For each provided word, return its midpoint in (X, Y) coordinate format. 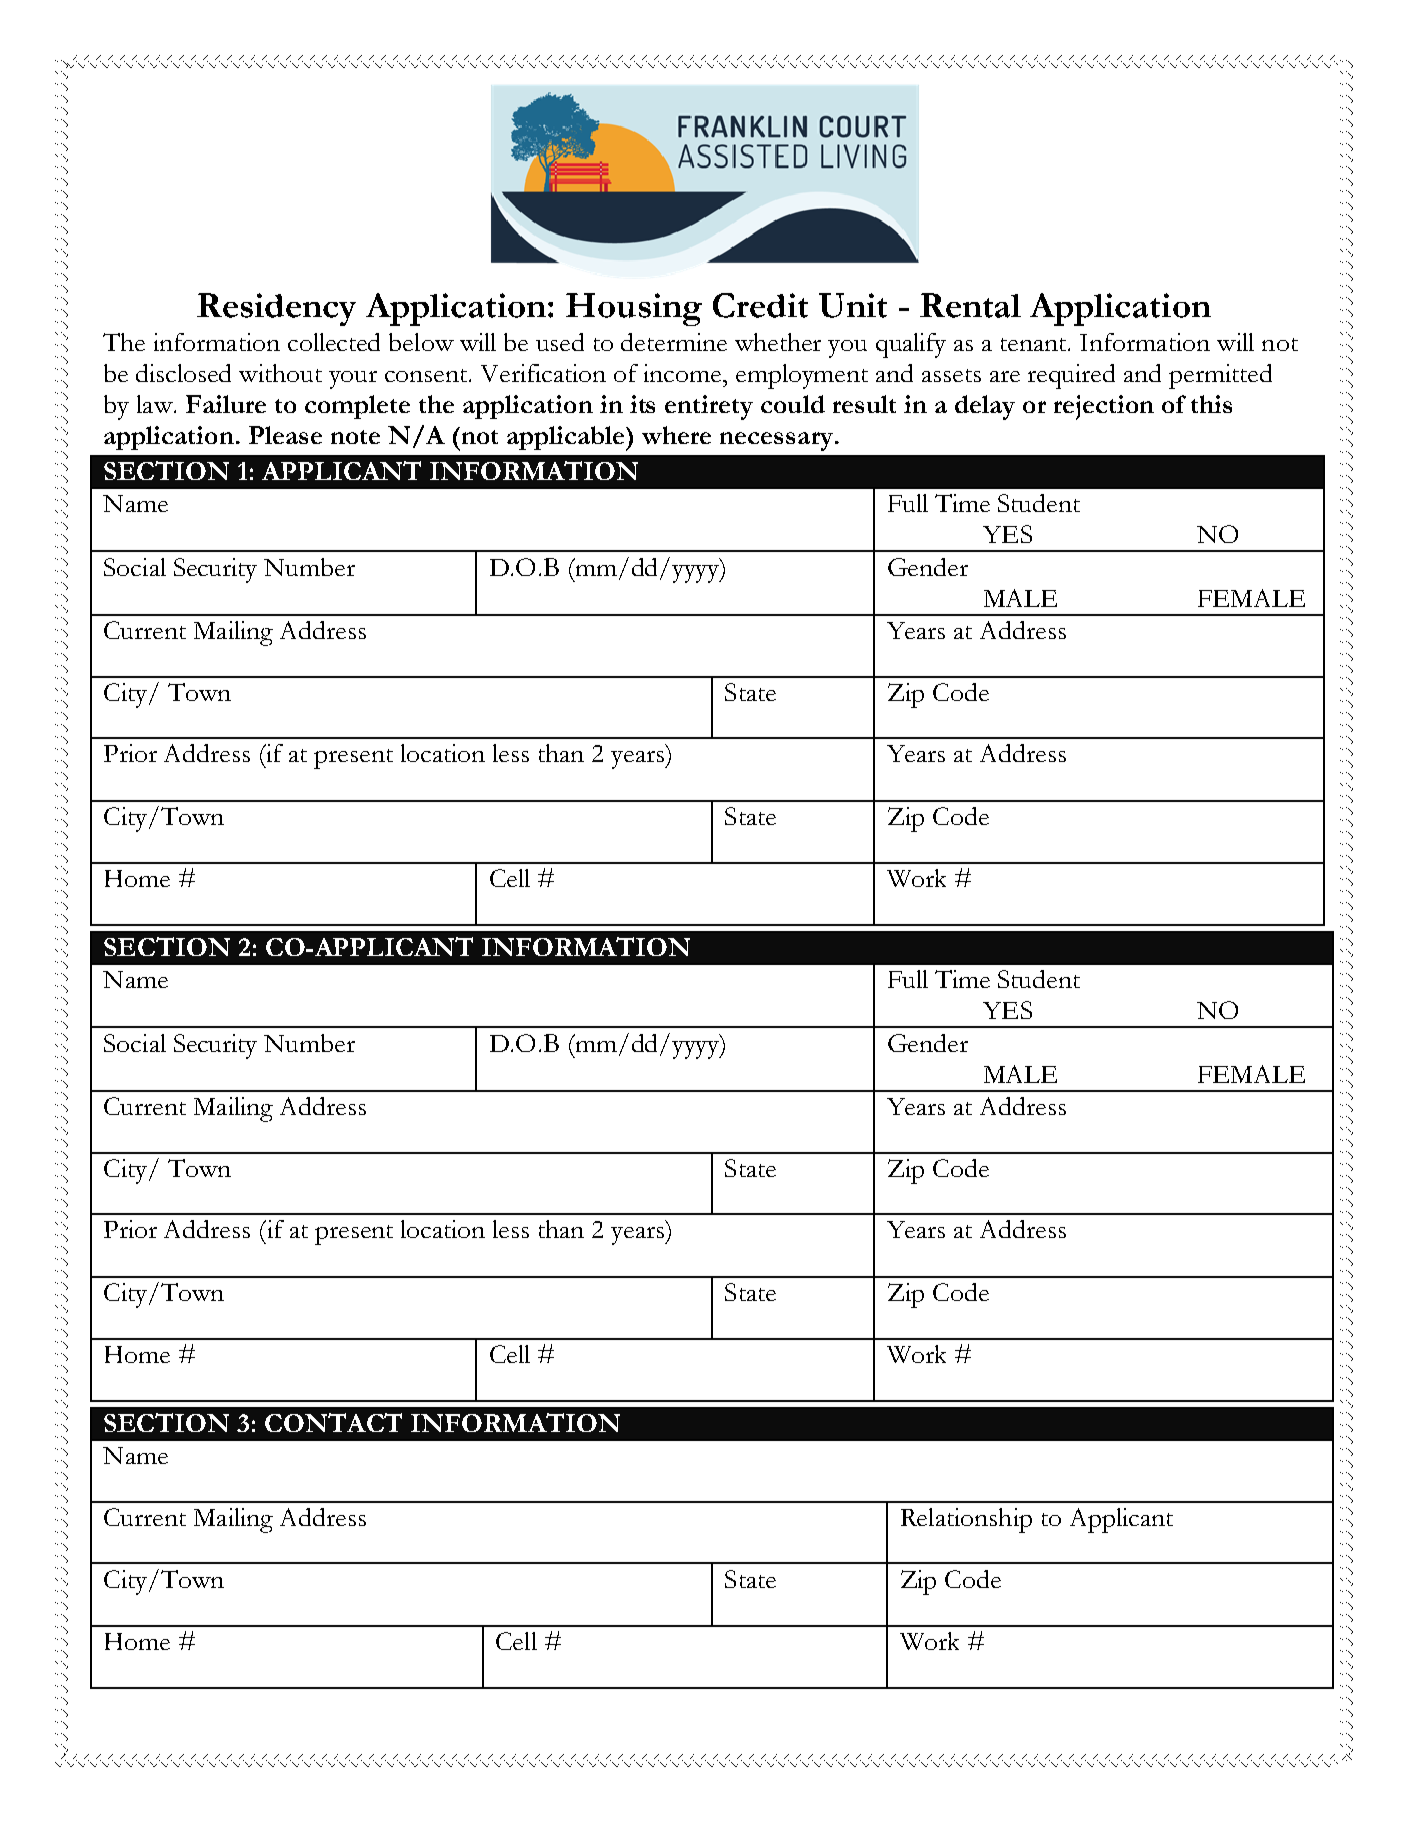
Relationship (966, 1520)
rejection (1104, 407)
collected (334, 342)
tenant (1035, 344)
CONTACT (333, 1422)
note (355, 437)
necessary (776, 441)
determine (674, 342)
